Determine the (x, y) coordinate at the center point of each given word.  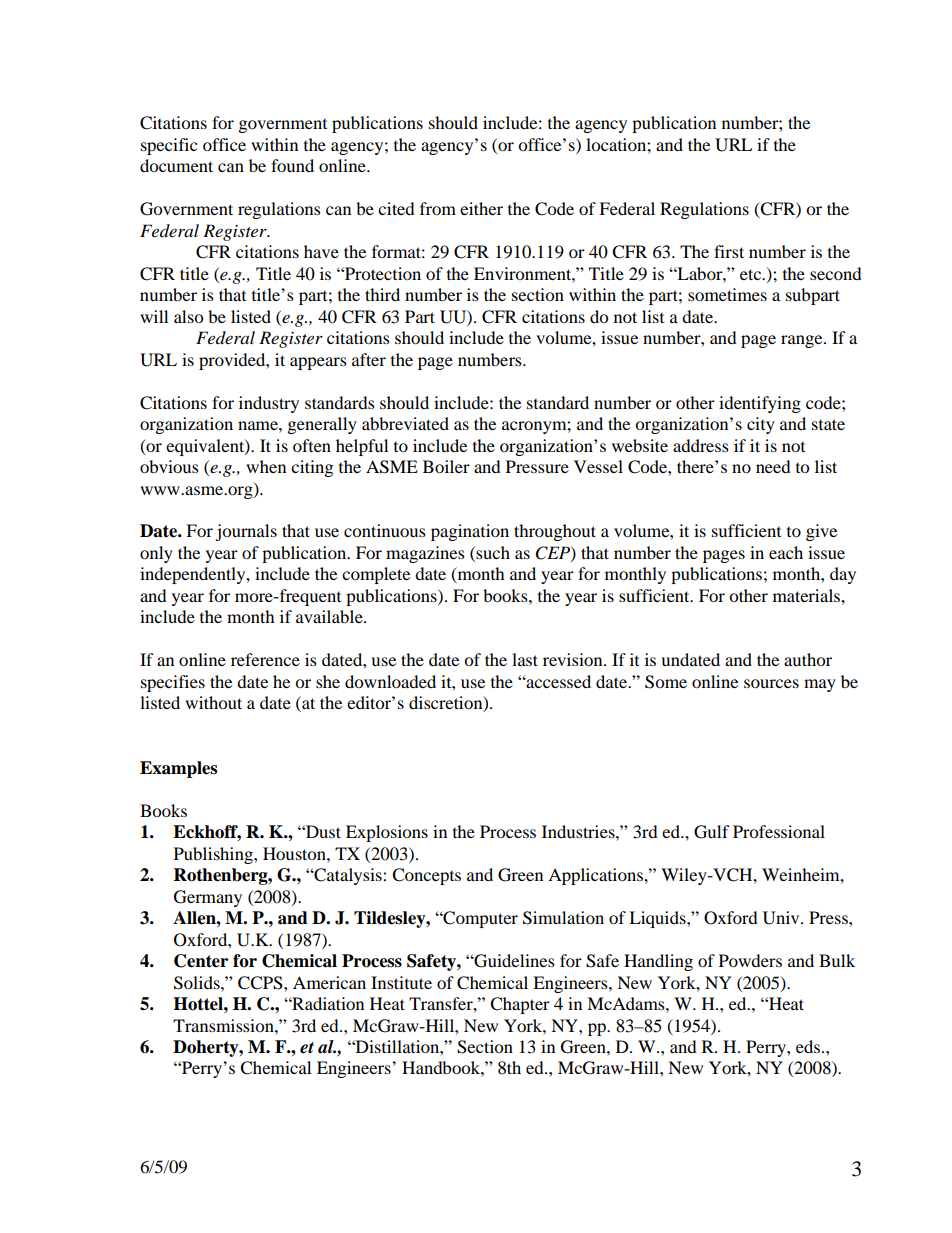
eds (809, 1046)
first (729, 251)
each (786, 552)
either (481, 208)
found (292, 165)
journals (246, 532)
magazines (425, 554)
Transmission (224, 1025)
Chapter (520, 1005)
